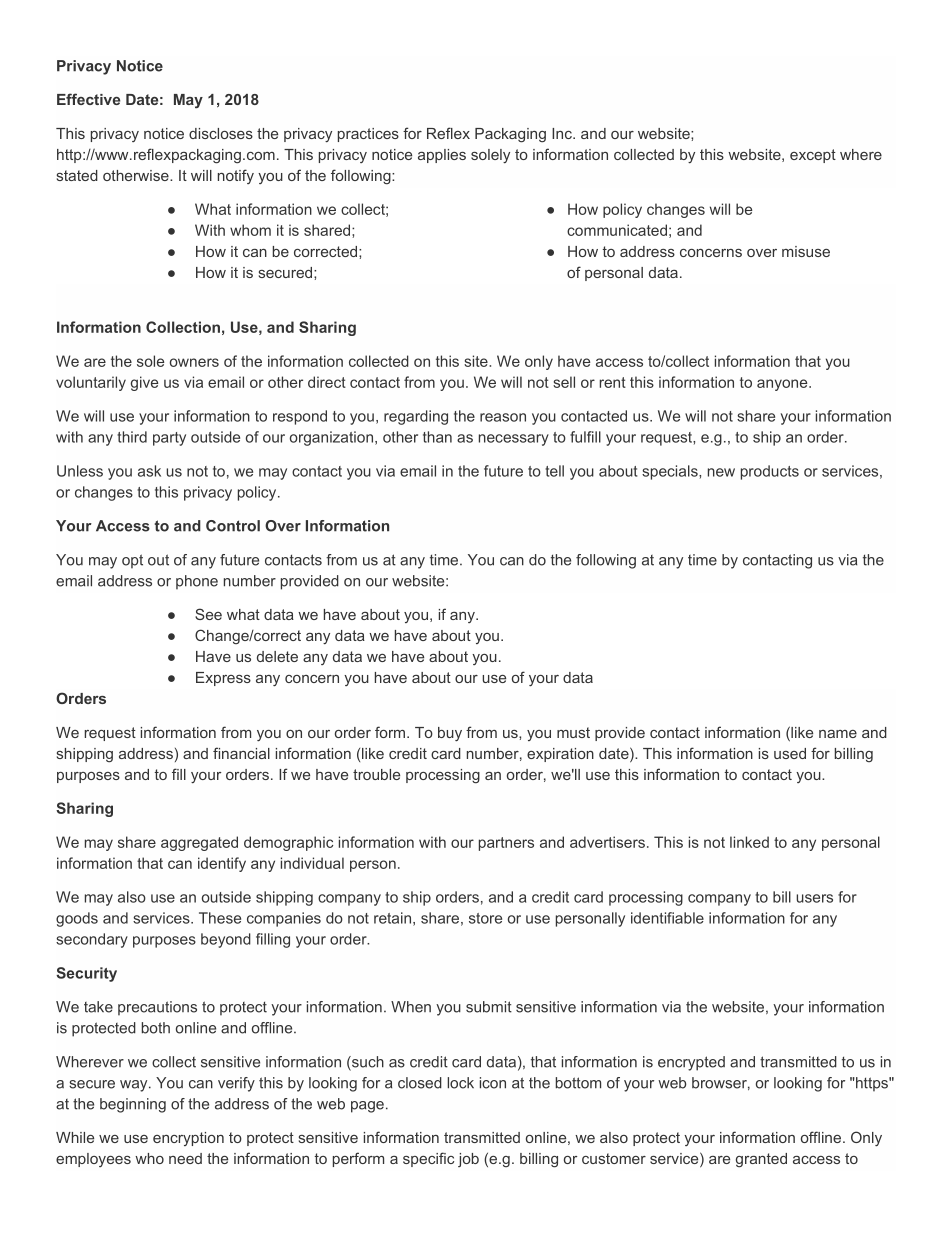 The image size is (952, 1233). Describe the element at coordinates (188, 1139) in the screenshot. I see `encryption` at that location.
